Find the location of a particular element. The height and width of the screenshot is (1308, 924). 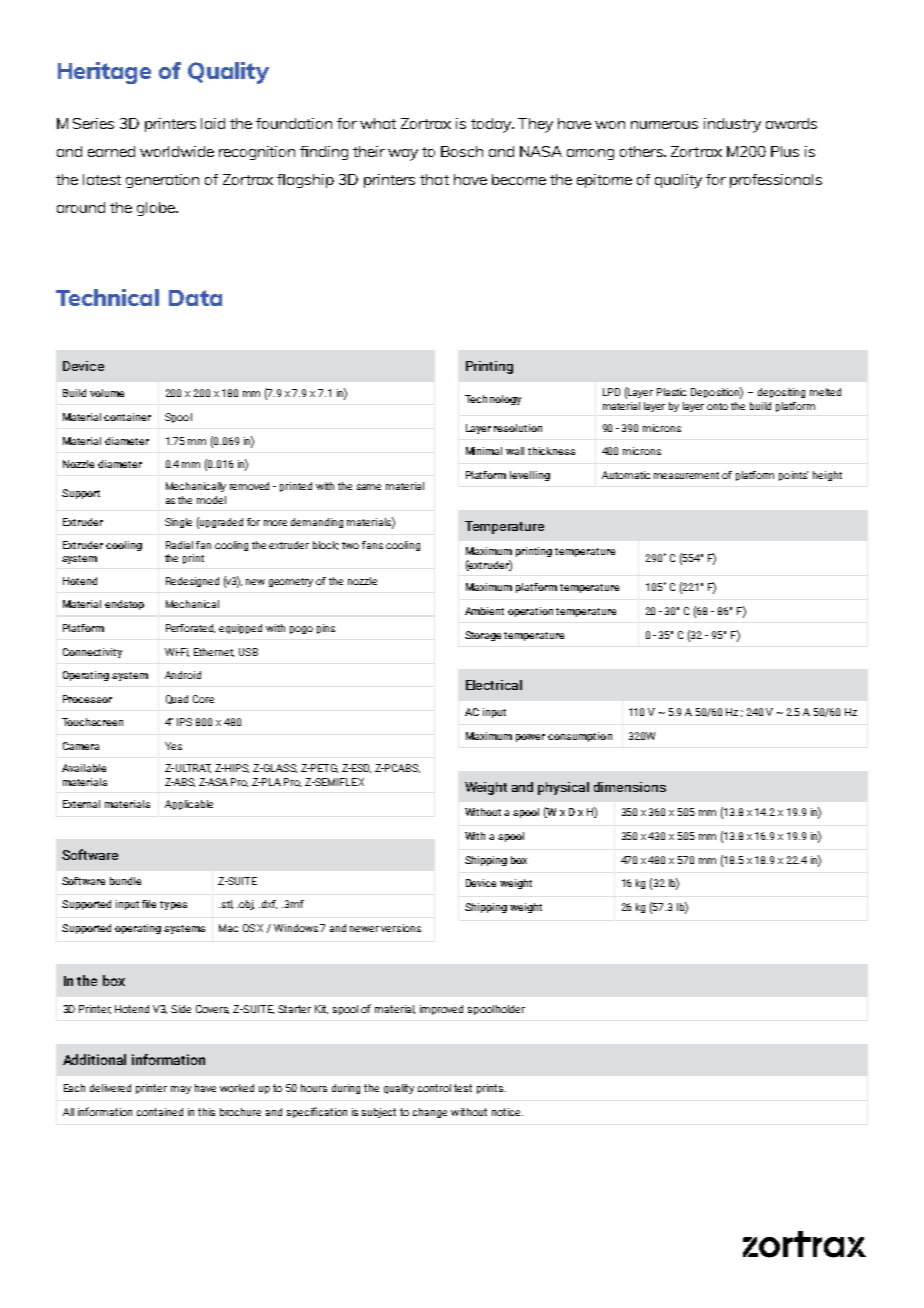

Redesigned is located at coordinates (192, 582).
